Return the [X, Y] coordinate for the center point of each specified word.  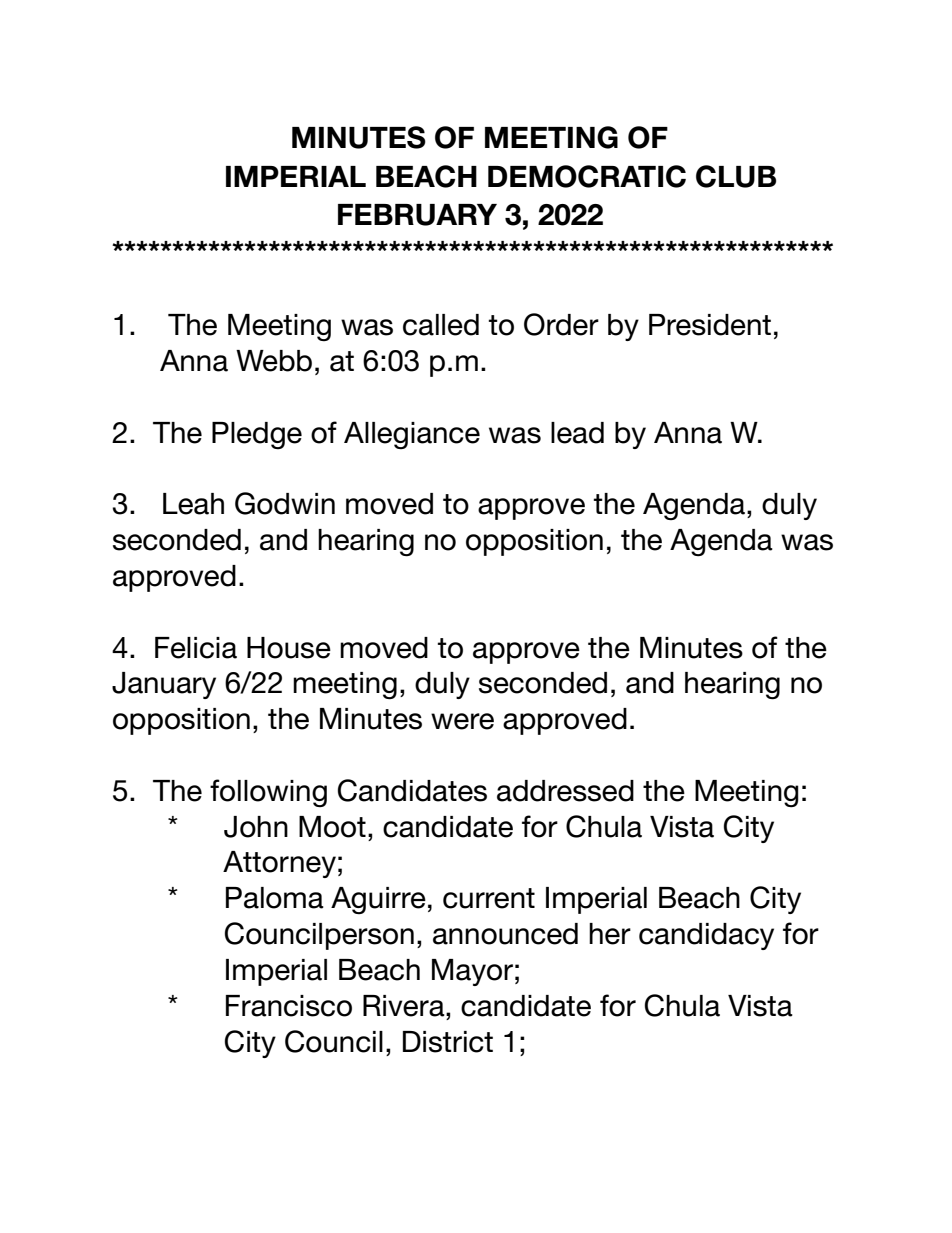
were [462, 721]
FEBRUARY [417, 215]
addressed [565, 791]
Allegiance [412, 435]
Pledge [257, 435]
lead [577, 433]
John [256, 827]
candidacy [706, 936]
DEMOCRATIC [587, 176]
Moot [332, 827]
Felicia [196, 648]
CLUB [736, 176]
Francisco [289, 1006]
